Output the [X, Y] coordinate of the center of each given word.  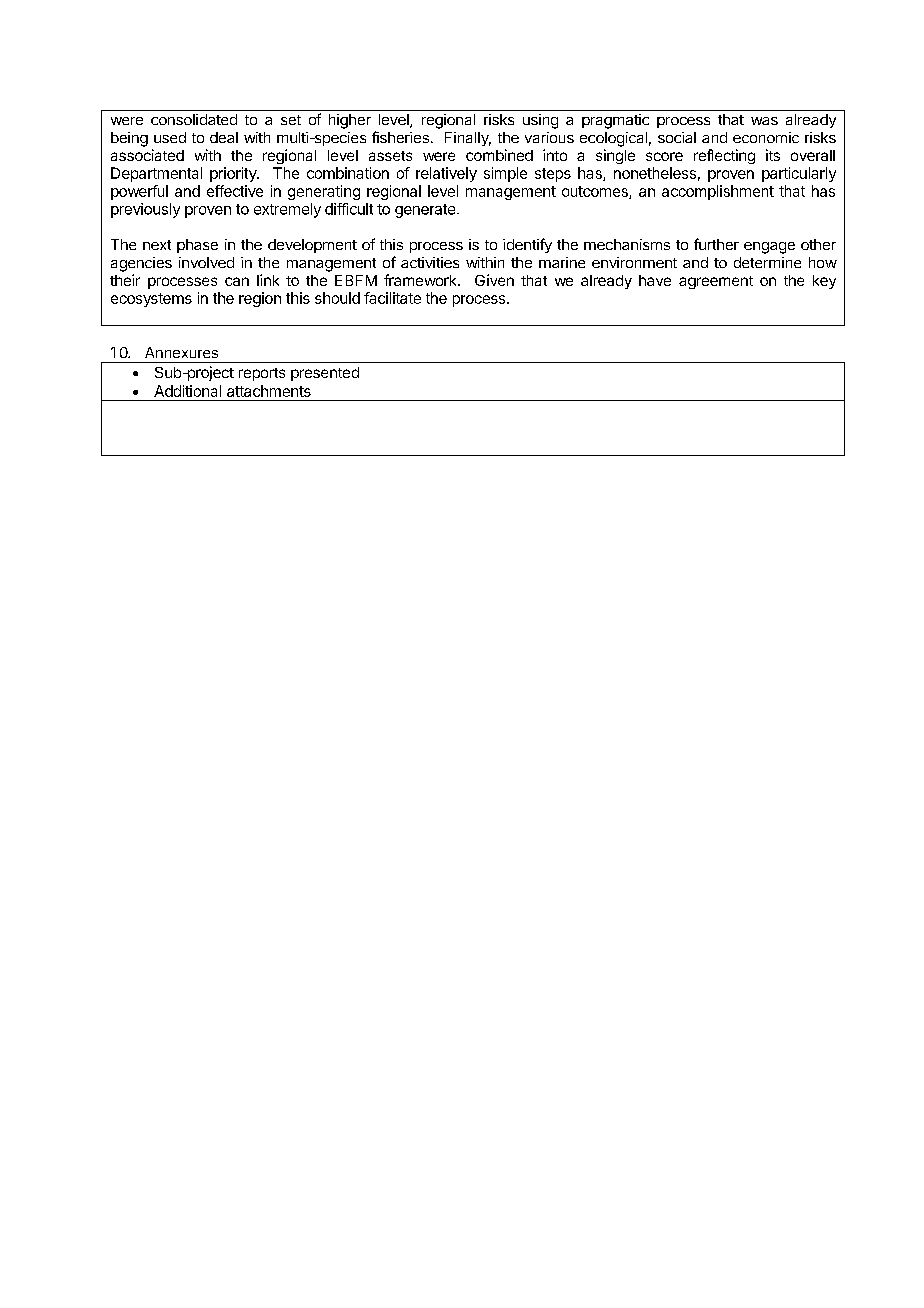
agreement [716, 282]
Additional [187, 391]
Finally [468, 139]
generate [426, 211]
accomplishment [718, 192]
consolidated [194, 119]
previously [145, 210]
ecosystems [151, 300]
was [764, 121]
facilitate [392, 298]
